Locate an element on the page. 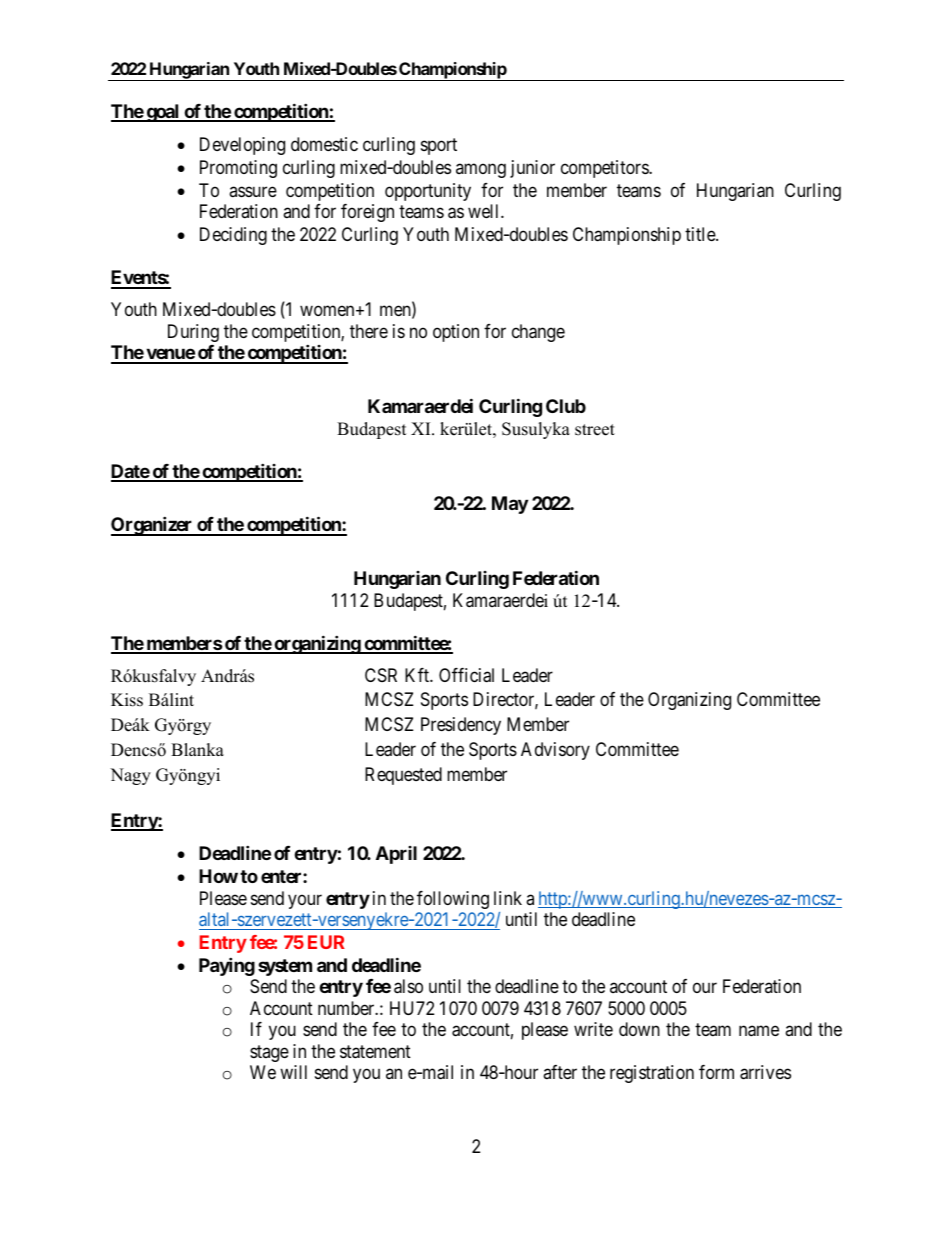 This image has width=952, height=1233. option is located at coordinates (456, 333).
